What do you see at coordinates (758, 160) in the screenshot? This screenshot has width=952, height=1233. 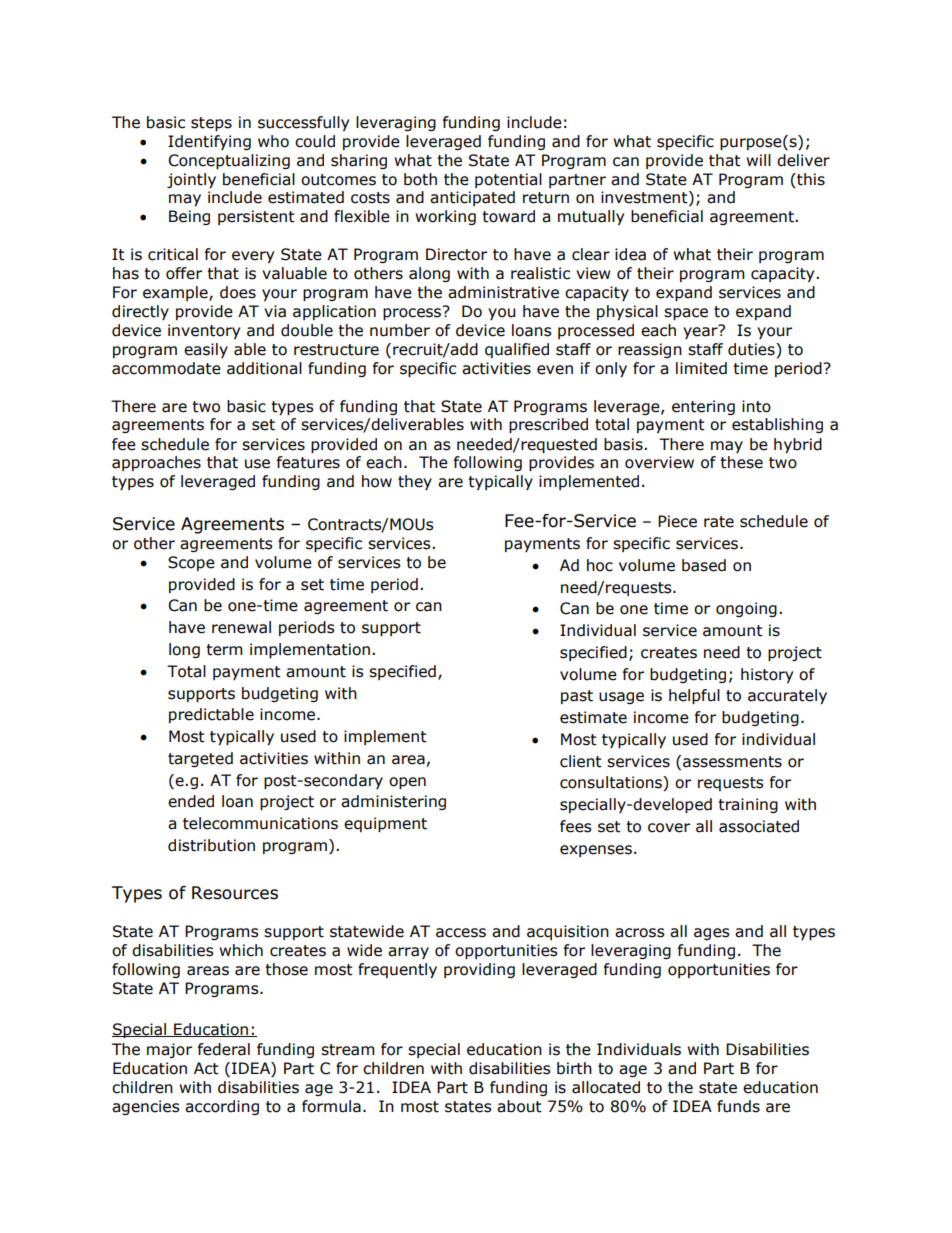 I see `will` at bounding box center [758, 160].
